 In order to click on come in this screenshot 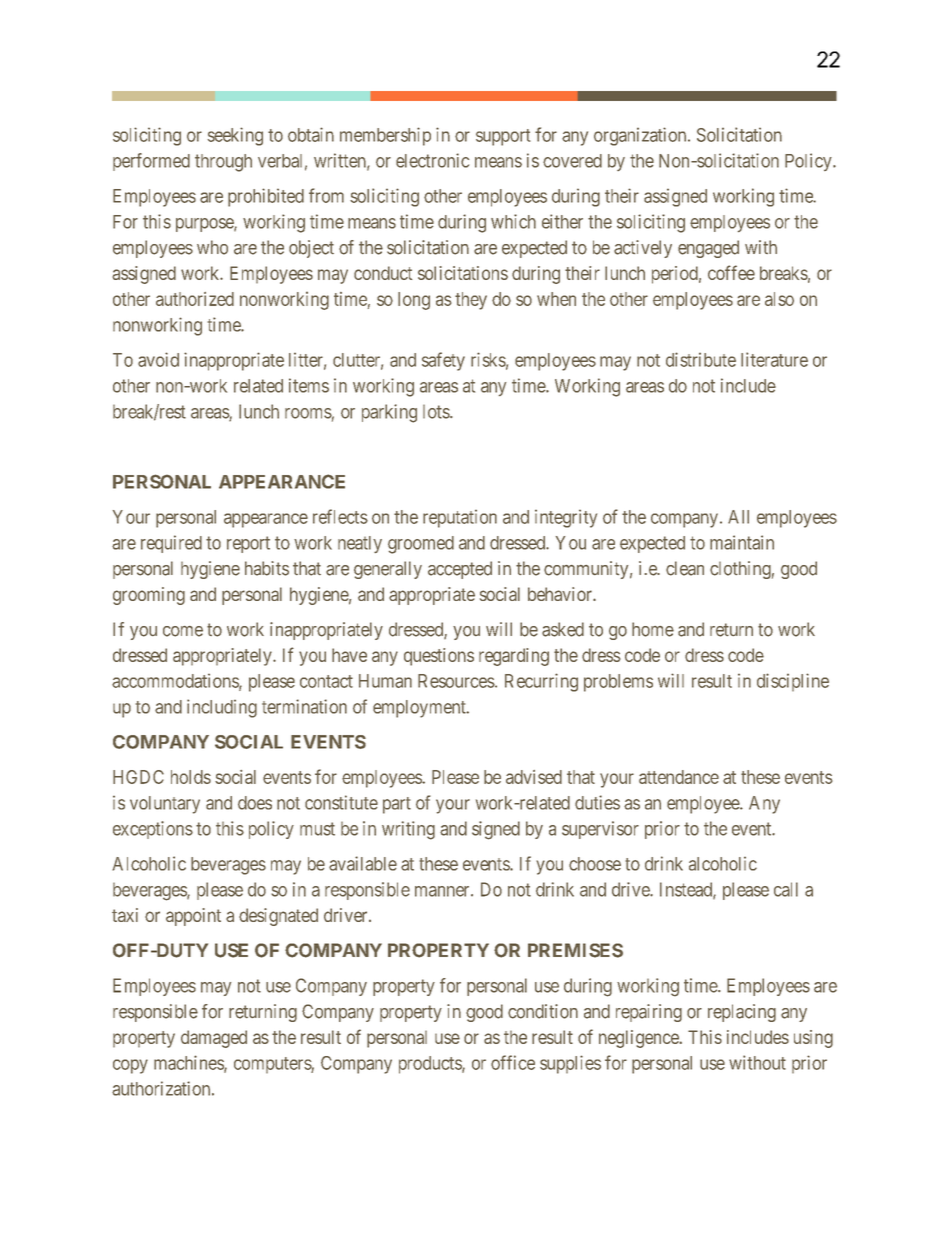, I will do `click(183, 631)`.
